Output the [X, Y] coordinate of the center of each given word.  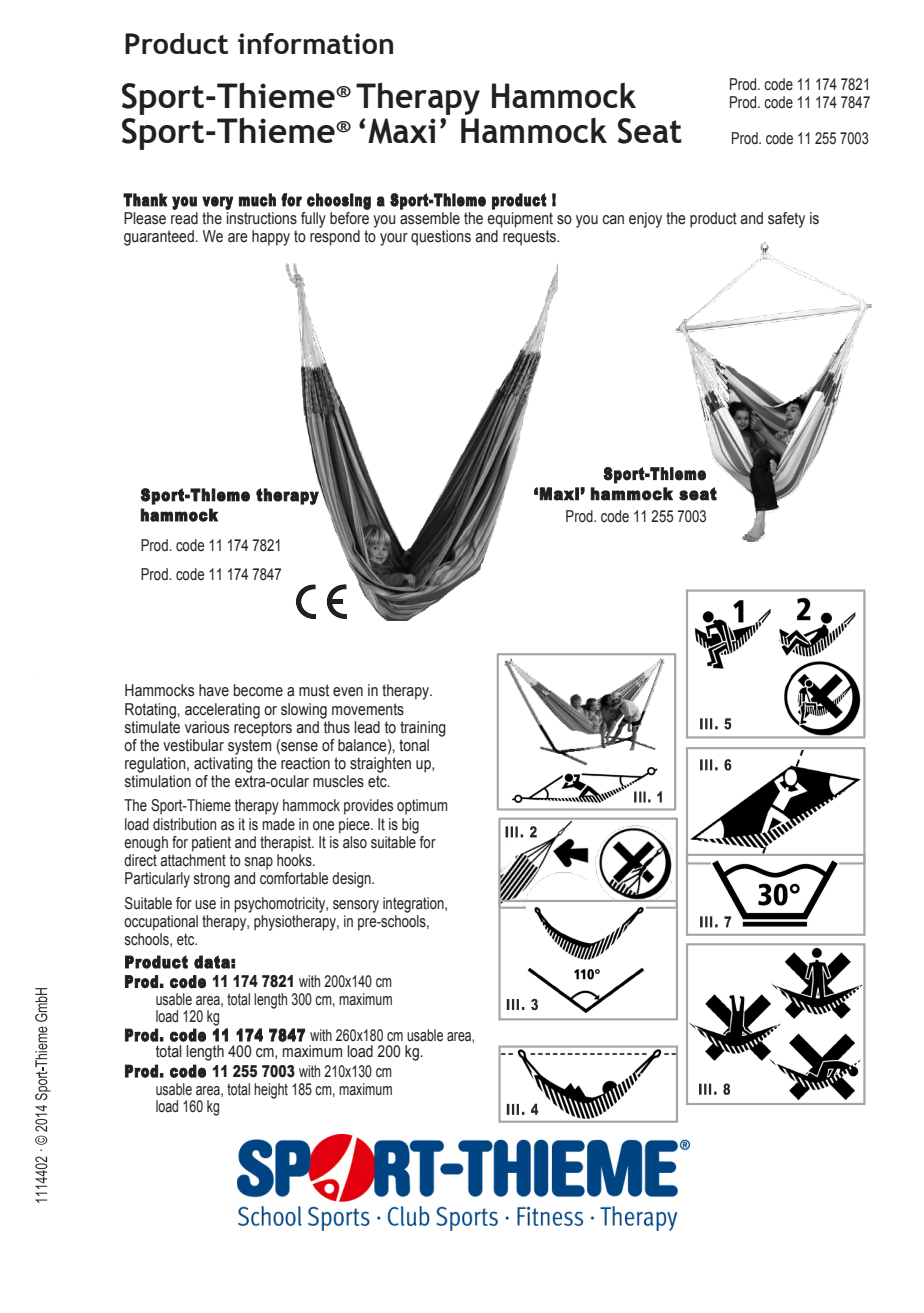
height [271, 1091]
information [315, 43]
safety [786, 220]
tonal [414, 745]
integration [414, 905]
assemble [430, 218]
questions [441, 238]
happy [271, 238]
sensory [356, 906]
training [423, 729]
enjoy [645, 220]
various [207, 727]
